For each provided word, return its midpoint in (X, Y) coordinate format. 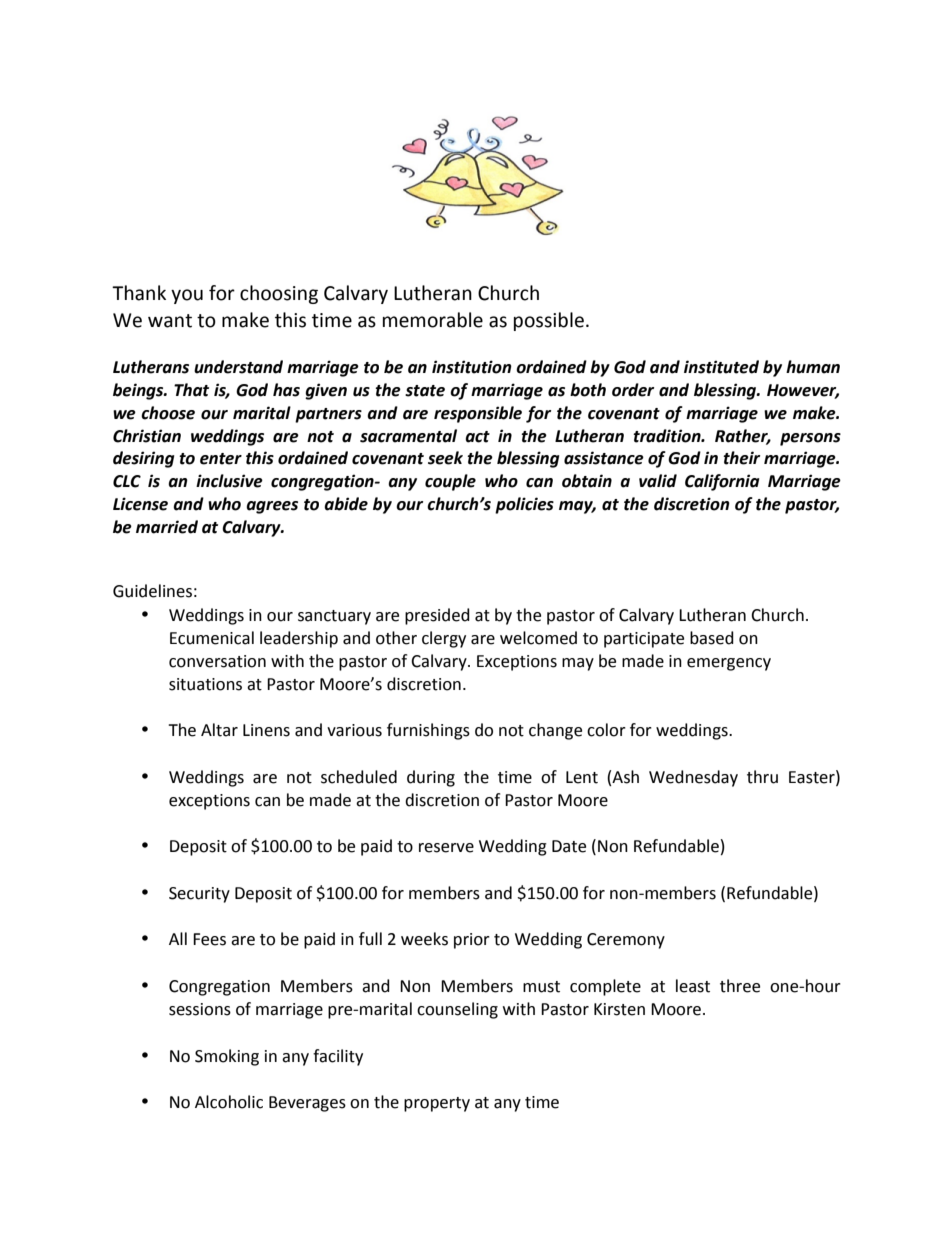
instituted (721, 367)
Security (199, 895)
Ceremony (626, 941)
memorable (433, 320)
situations (205, 684)
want (170, 321)
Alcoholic (229, 1102)
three (740, 986)
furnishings (428, 731)
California (722, 482)
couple (450, 482)
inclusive (229, 481)
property (437, 1104)
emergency (729, 664)
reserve (446, 848)
